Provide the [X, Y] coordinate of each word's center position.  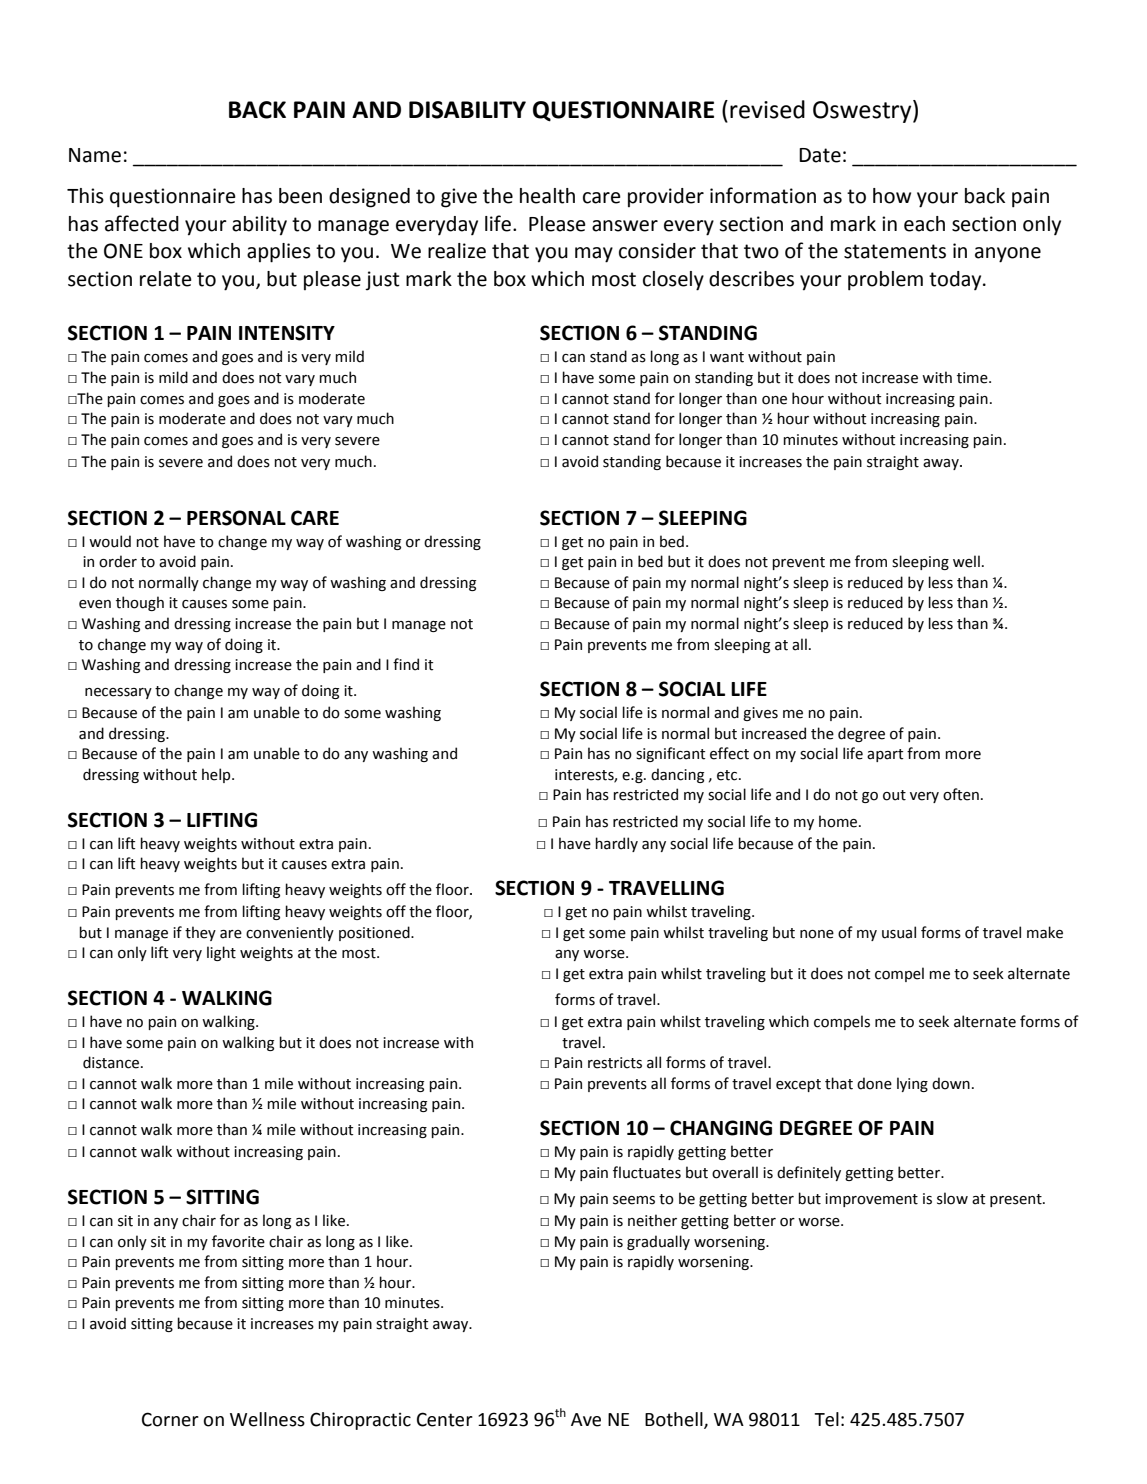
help [217, 775]
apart [885, 755]
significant [671, 754]
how [892, 196]
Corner [170, 1419]
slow [952, 1198]
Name [95, 155]
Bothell [675, 1420]
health [547, 196]
